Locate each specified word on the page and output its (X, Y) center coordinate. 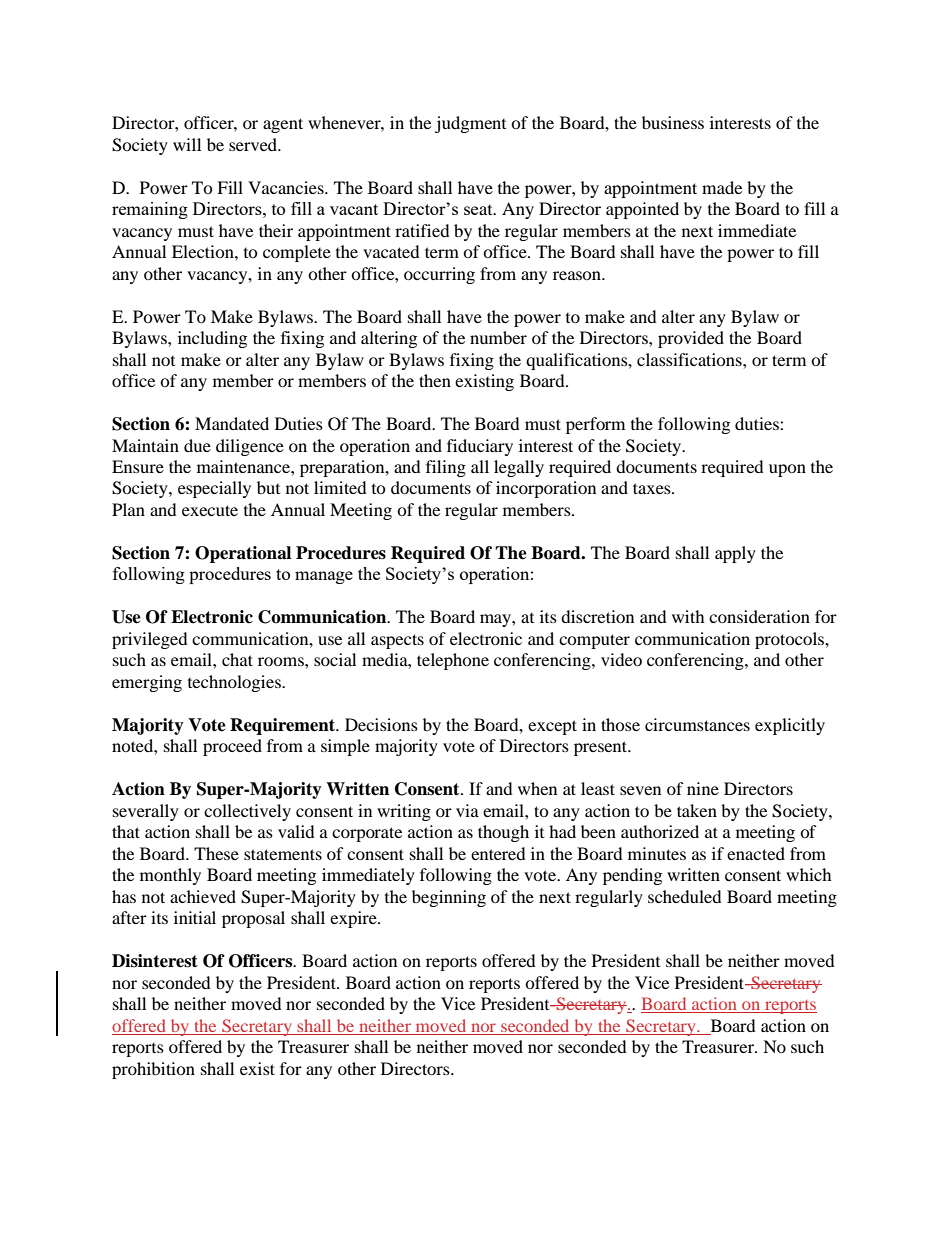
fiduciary (480, 447)
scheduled (685, 896)
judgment (470, 124)
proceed (232, 747)
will (187, 144)
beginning (449, 898)
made (722, 187)
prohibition (153, 1070)
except (552, 727)
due (197, 445)
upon (787, 470)
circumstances (697, 724)
